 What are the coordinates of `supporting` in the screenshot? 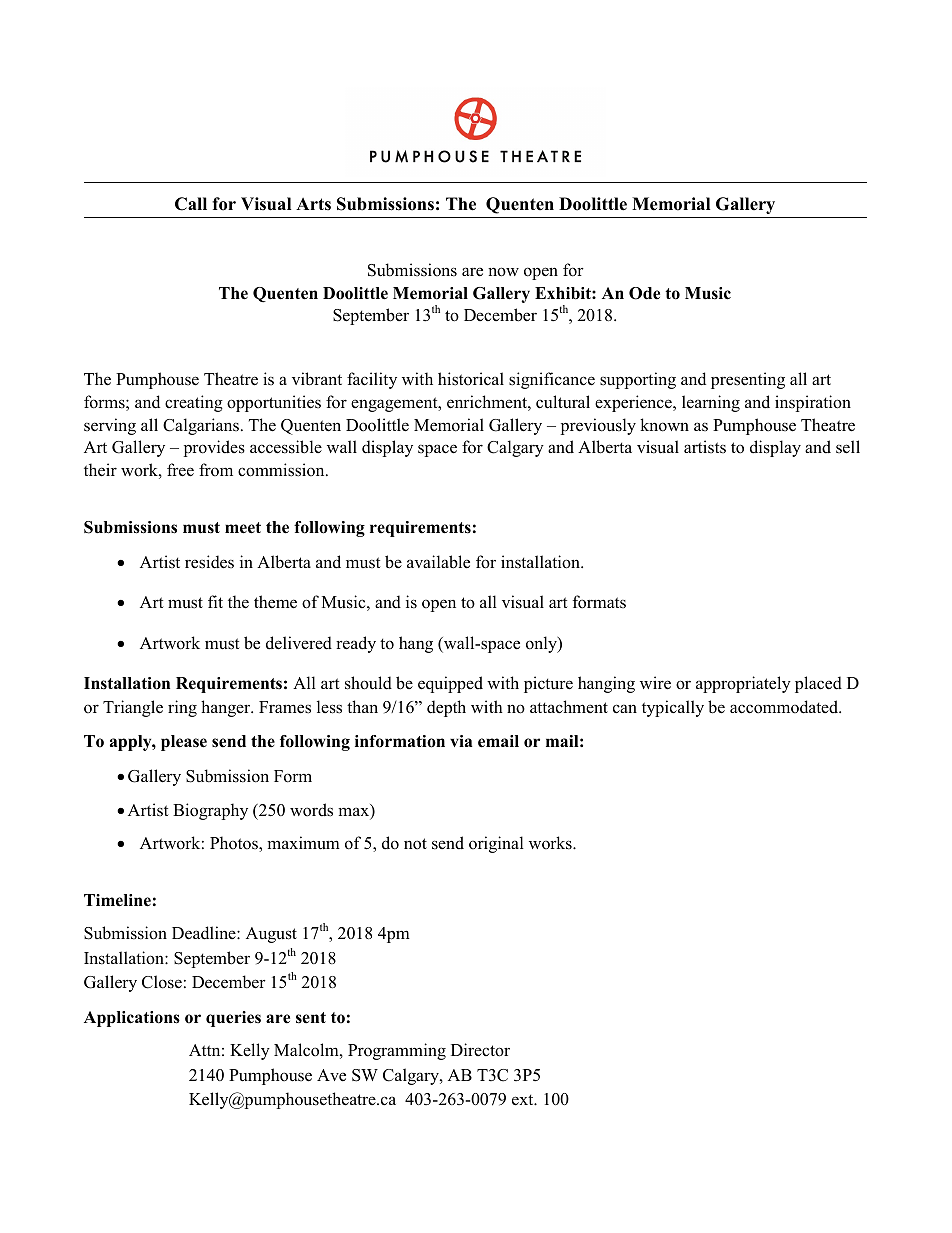 It's located at (638, 380).
